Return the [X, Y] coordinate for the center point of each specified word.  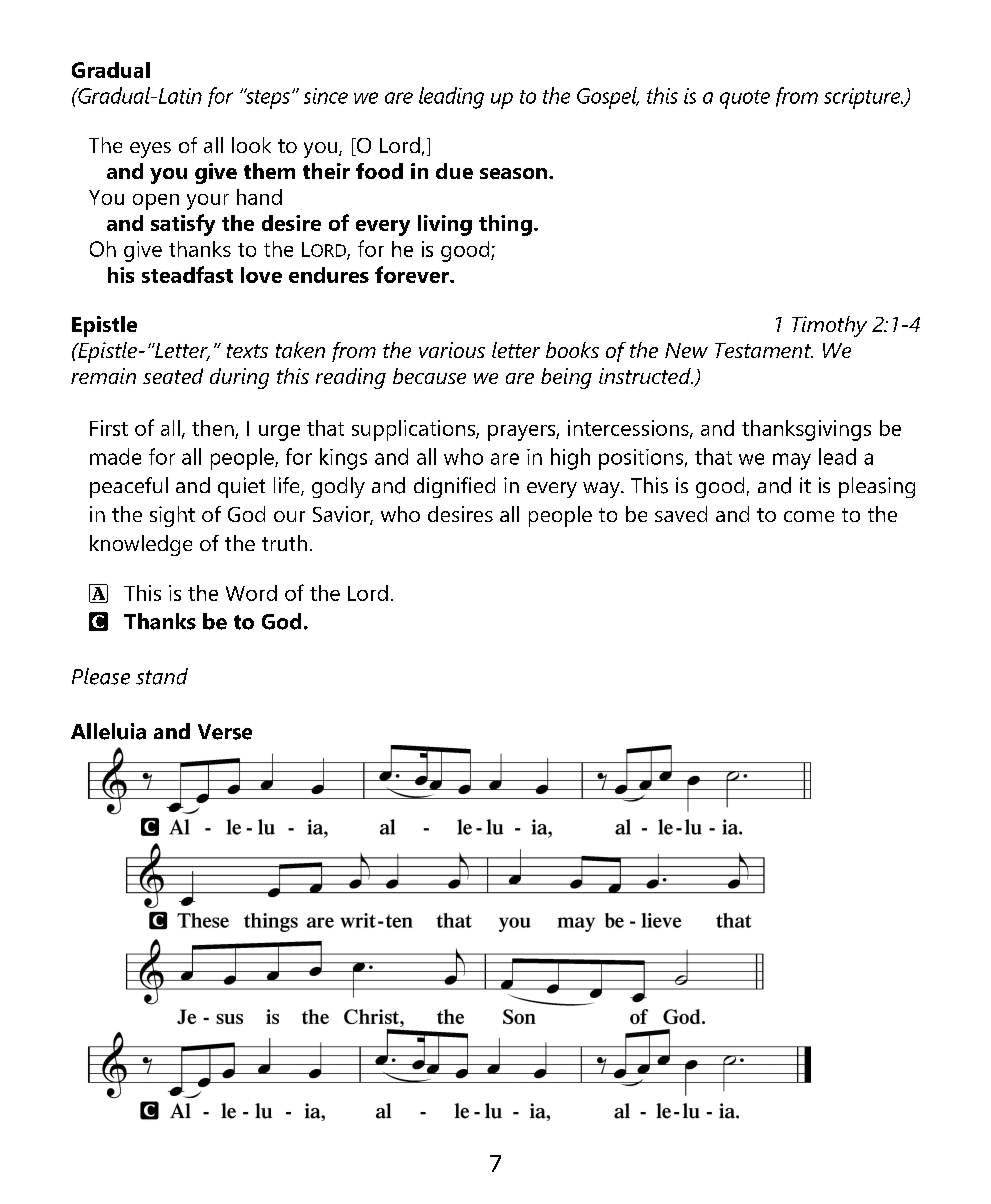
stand [162, 676]
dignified [454, 487]
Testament [764, 350]
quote [745, 99]
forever [413, 274]
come [809, 516]
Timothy [829, 326]
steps [267, 98]
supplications [414, 430]
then [213, 428]
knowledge [141, 545]
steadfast [187, 274]
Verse [225, 732]
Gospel [608, 98]
